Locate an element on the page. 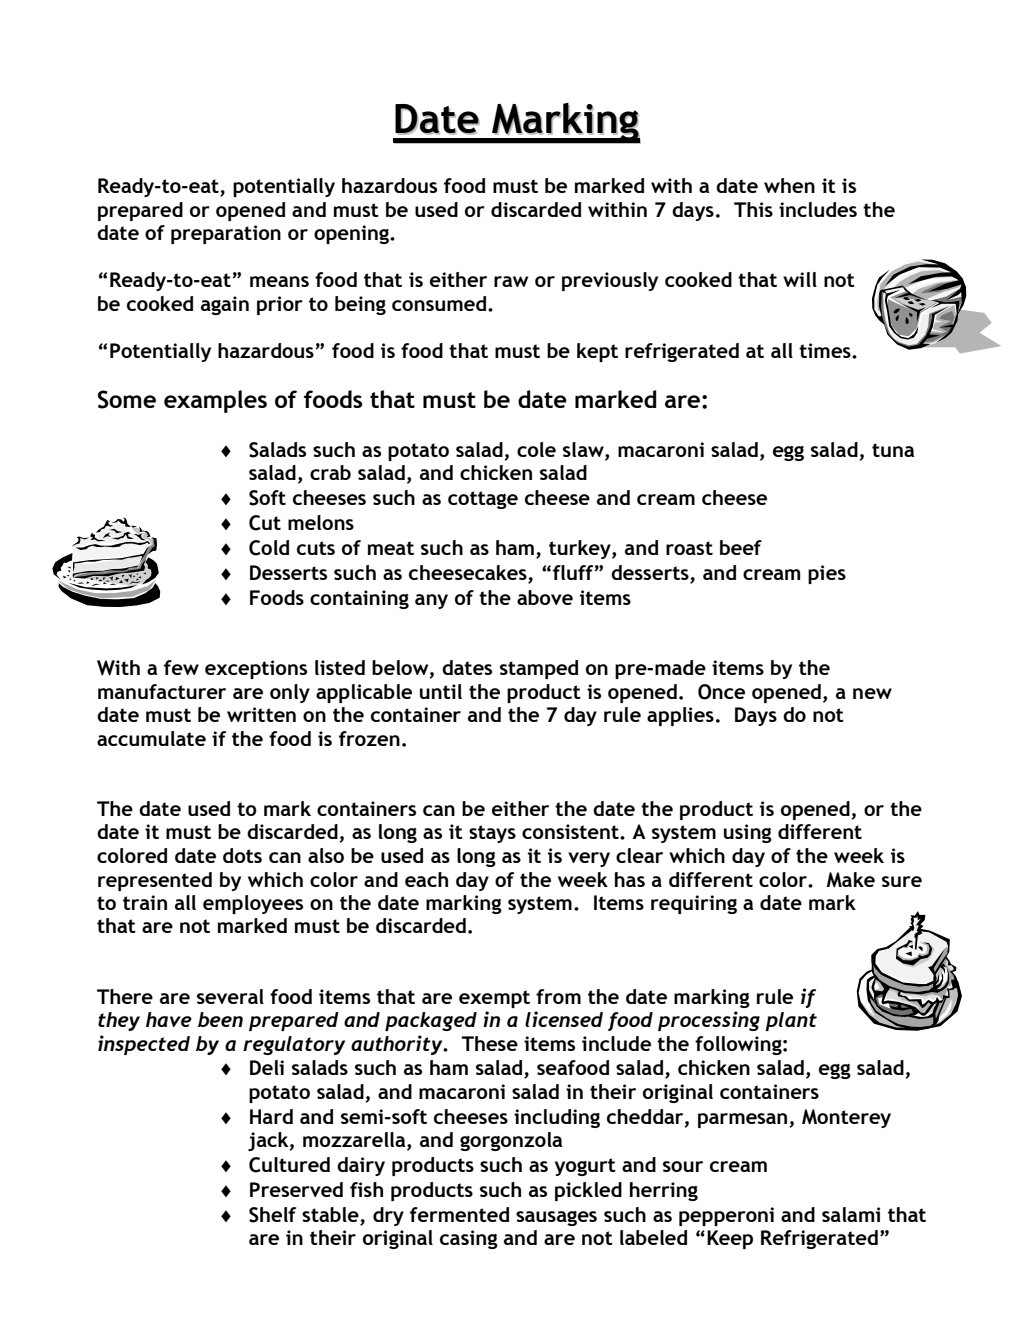  new is located at coordinates (872, 693).
